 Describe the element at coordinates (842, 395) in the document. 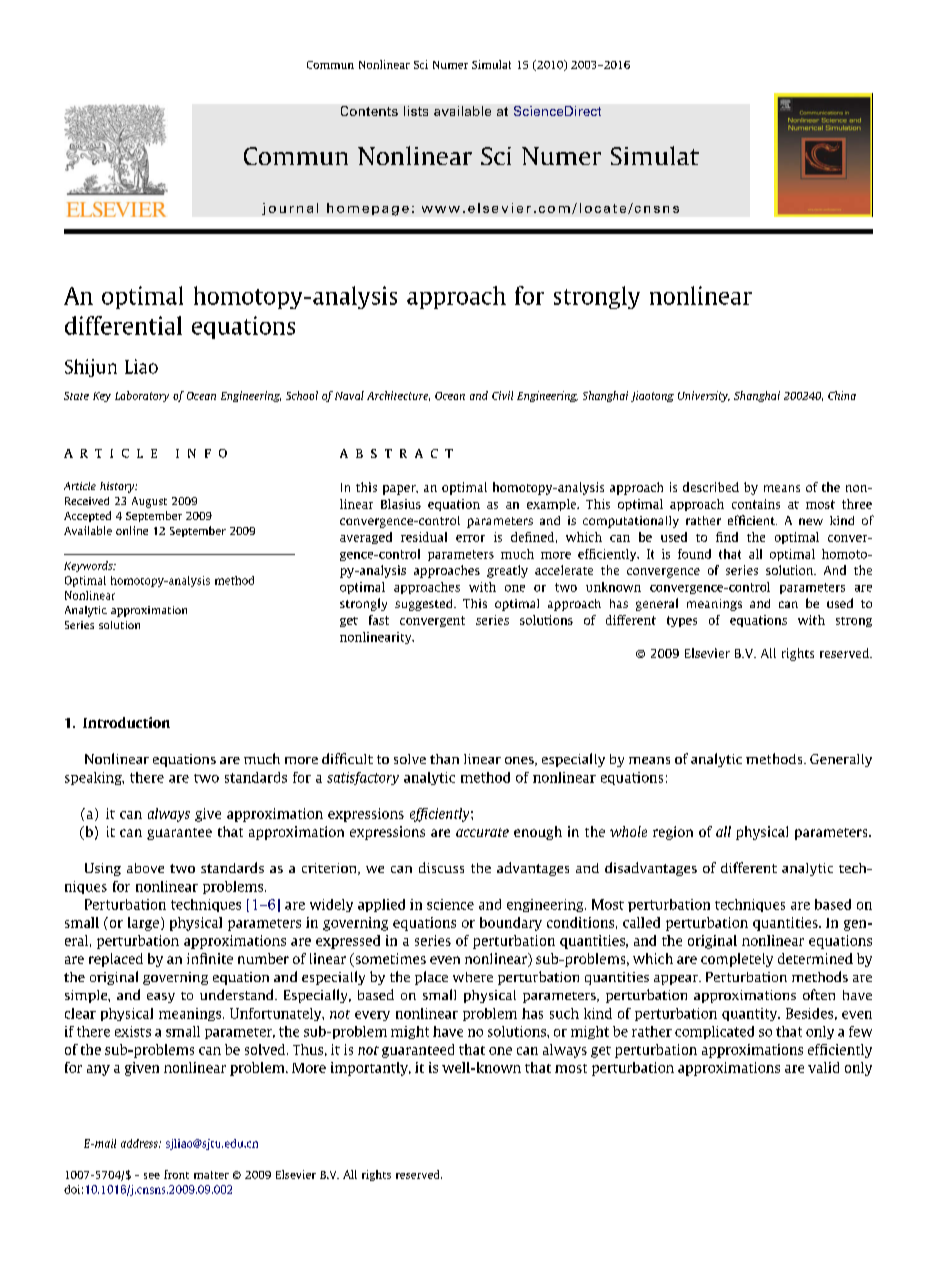

I see `China` at that location.
